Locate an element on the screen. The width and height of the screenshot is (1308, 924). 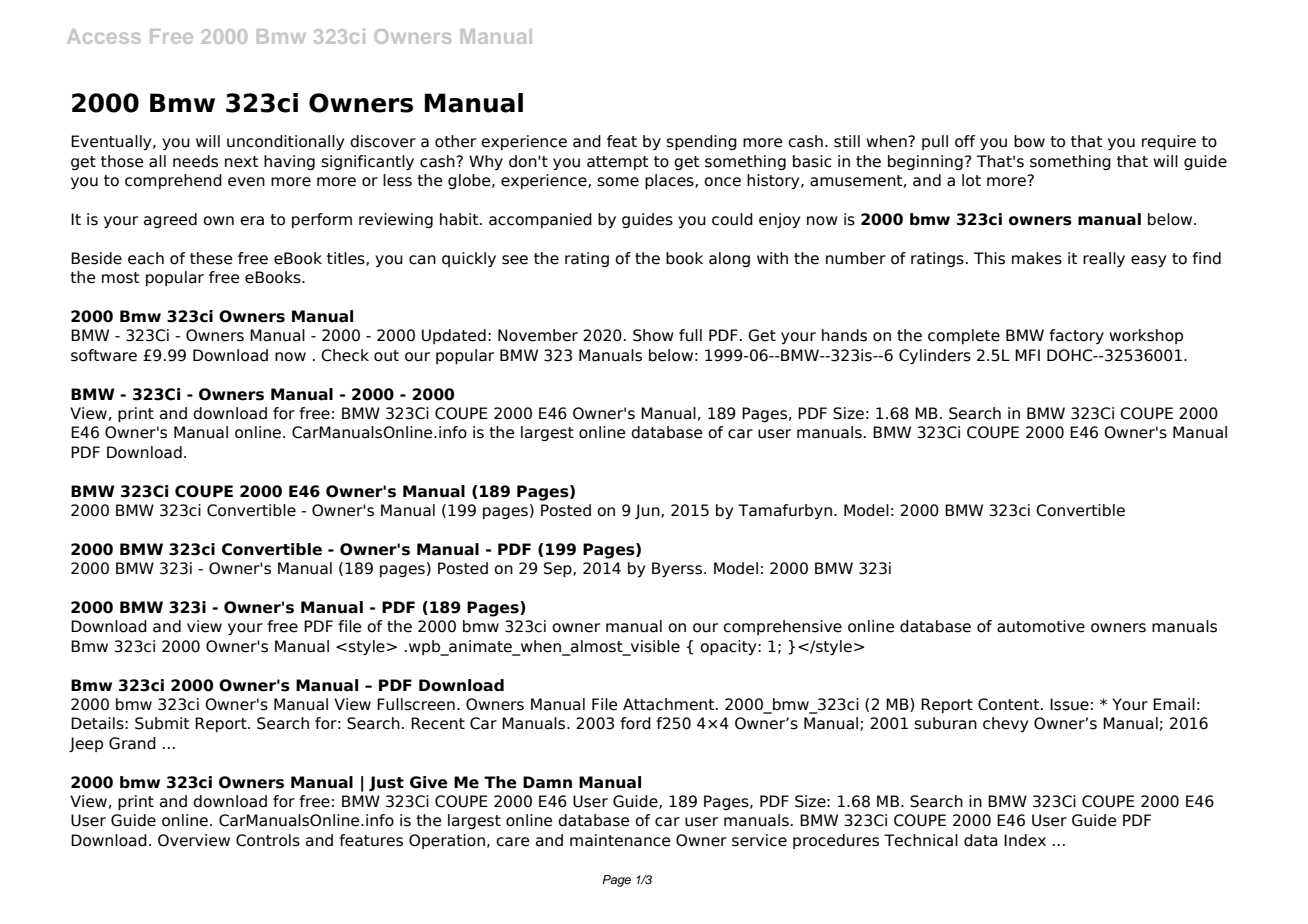
maintenance is located at coordinates (620, 840).
